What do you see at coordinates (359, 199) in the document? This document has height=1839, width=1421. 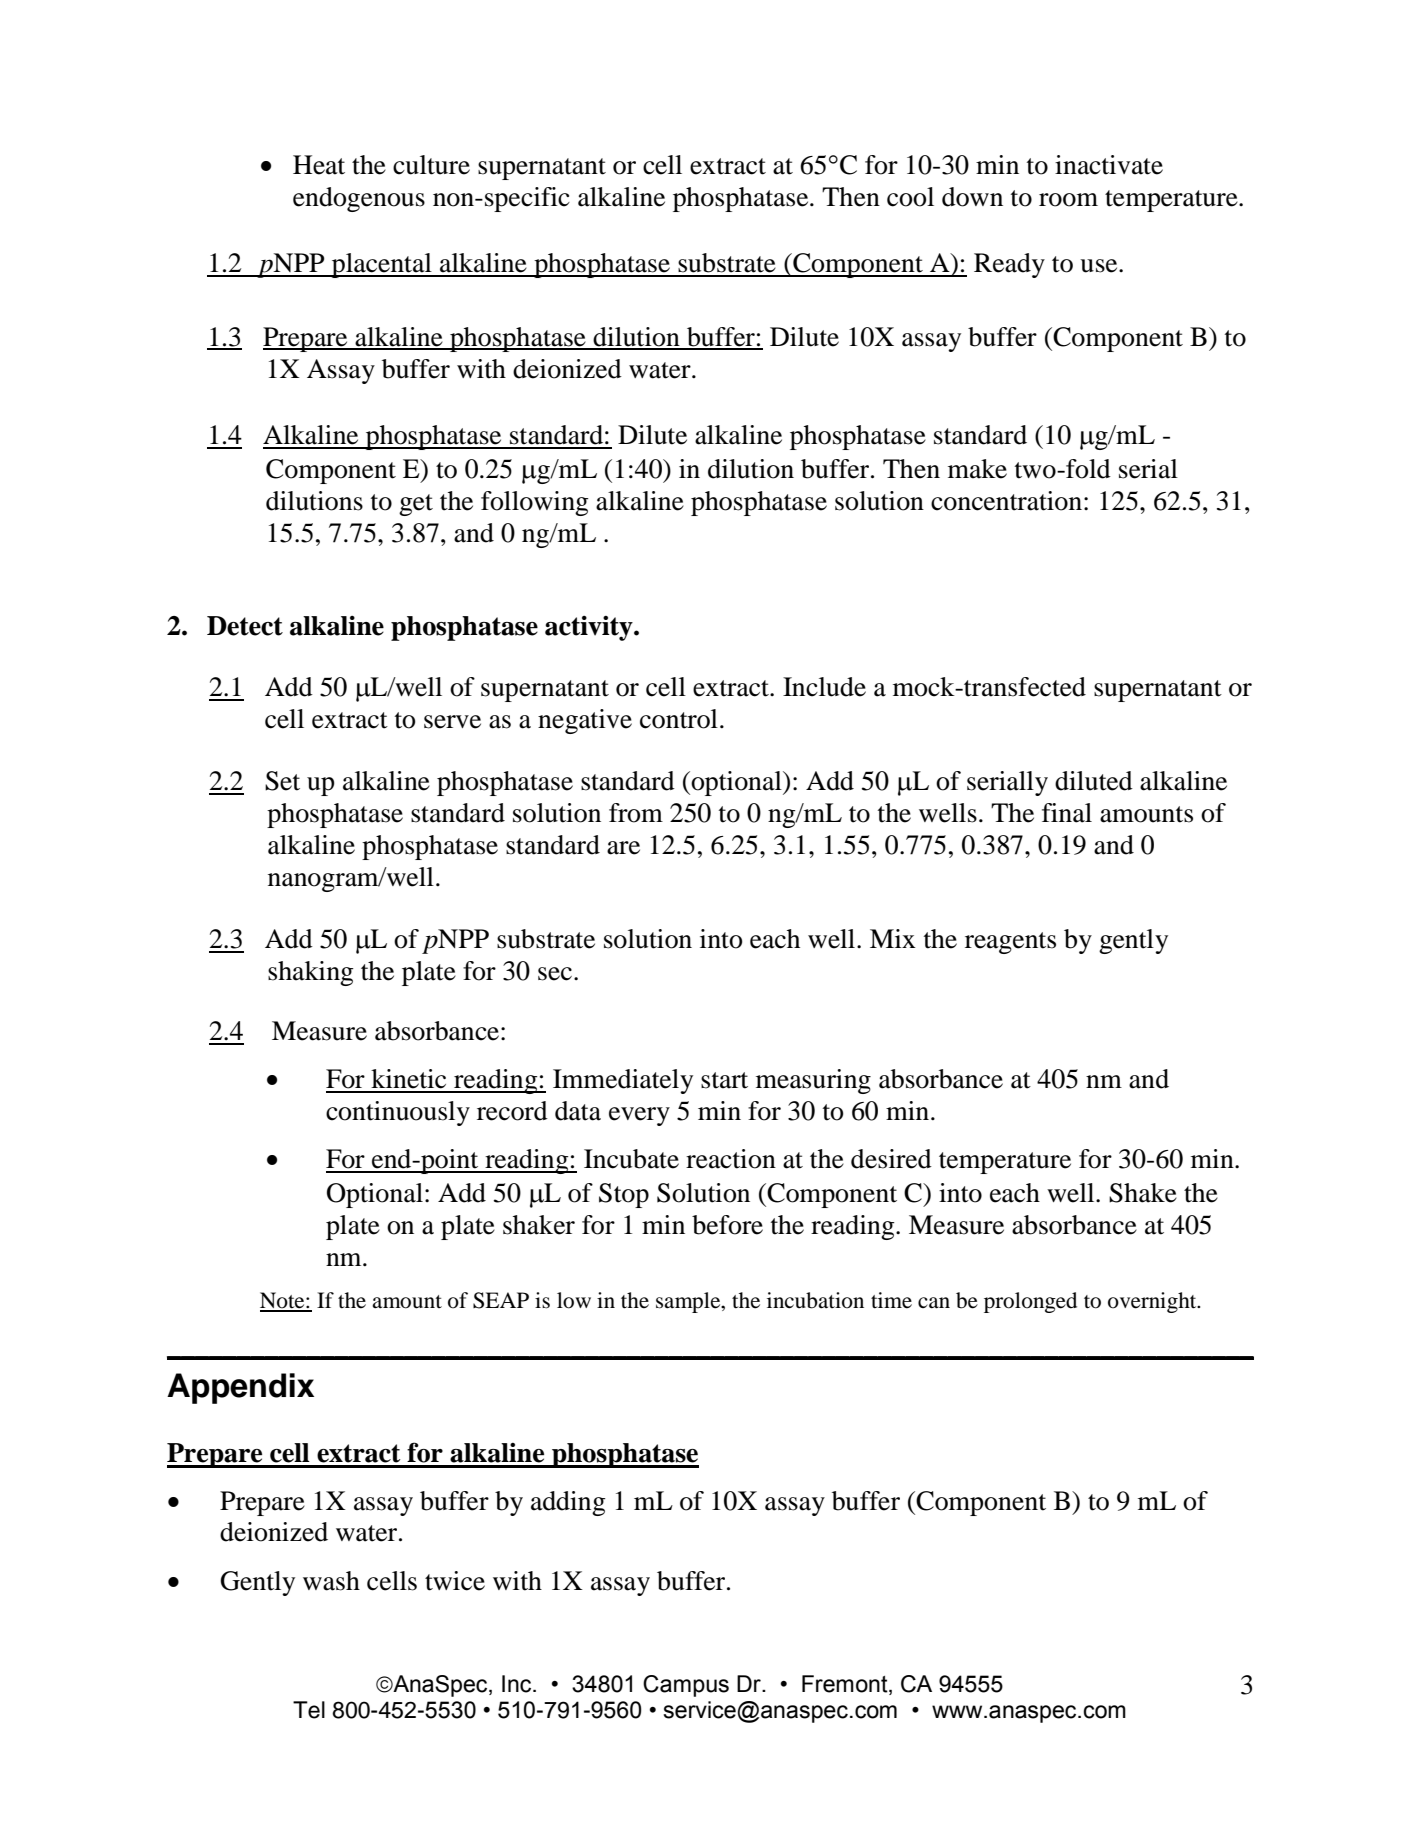 I see `endogenous` at bounding box center [359, 199].
